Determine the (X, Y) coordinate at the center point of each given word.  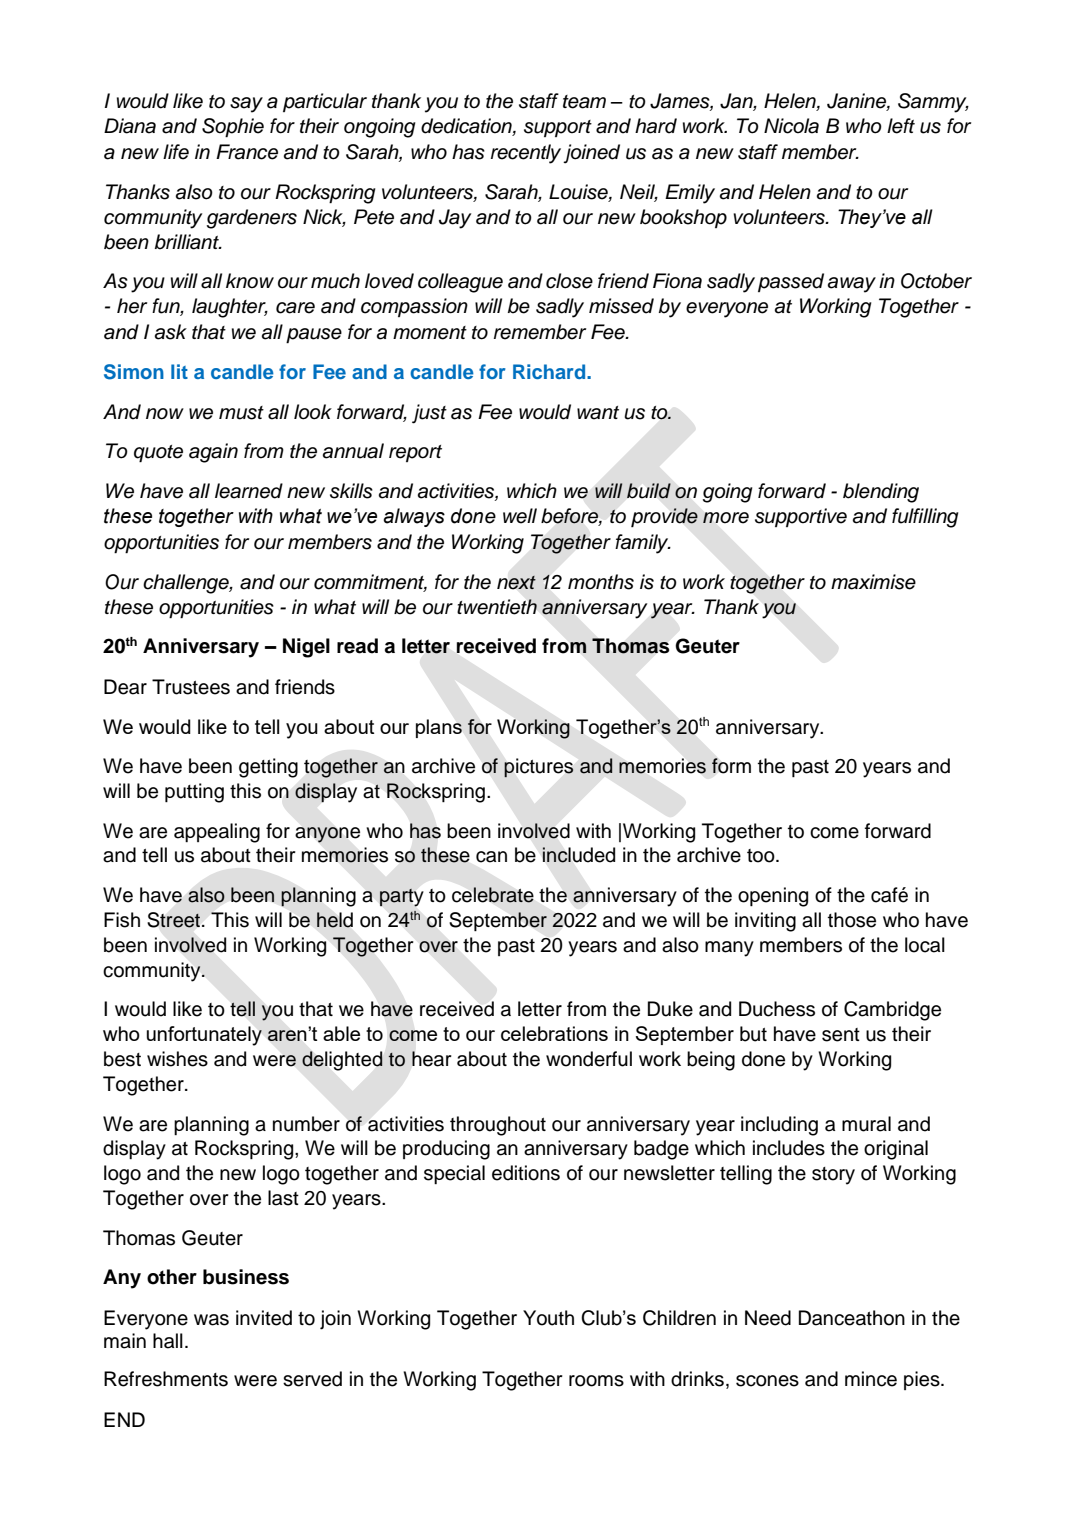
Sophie (233, 128)
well (520, 516)
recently (526, 154)
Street (174, 920)
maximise (873, 582)
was (211, 1320)
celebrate (493, 895)
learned (249, 491)
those (852, 920)
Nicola (791, 126)
